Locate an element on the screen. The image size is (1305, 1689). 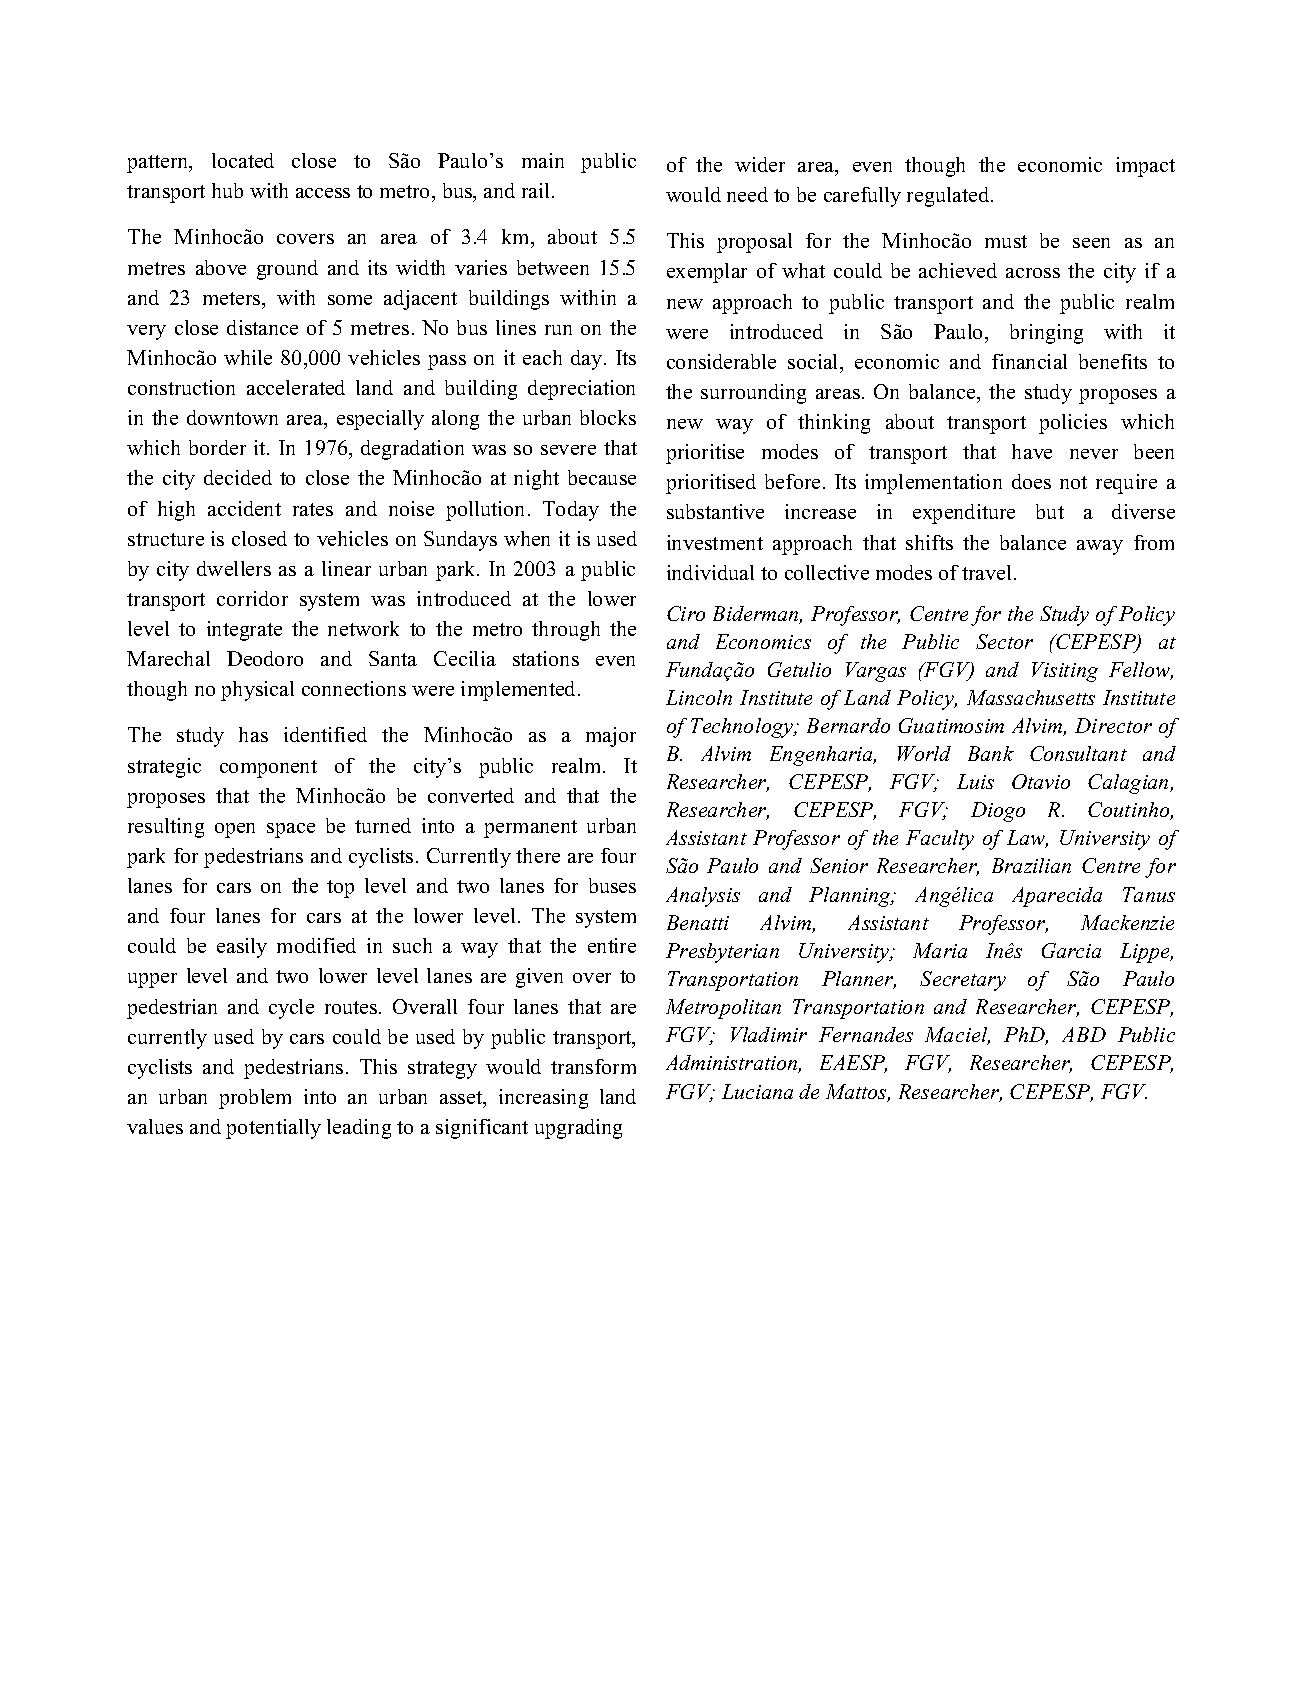
problem is located at coordinates (255, 1099).
